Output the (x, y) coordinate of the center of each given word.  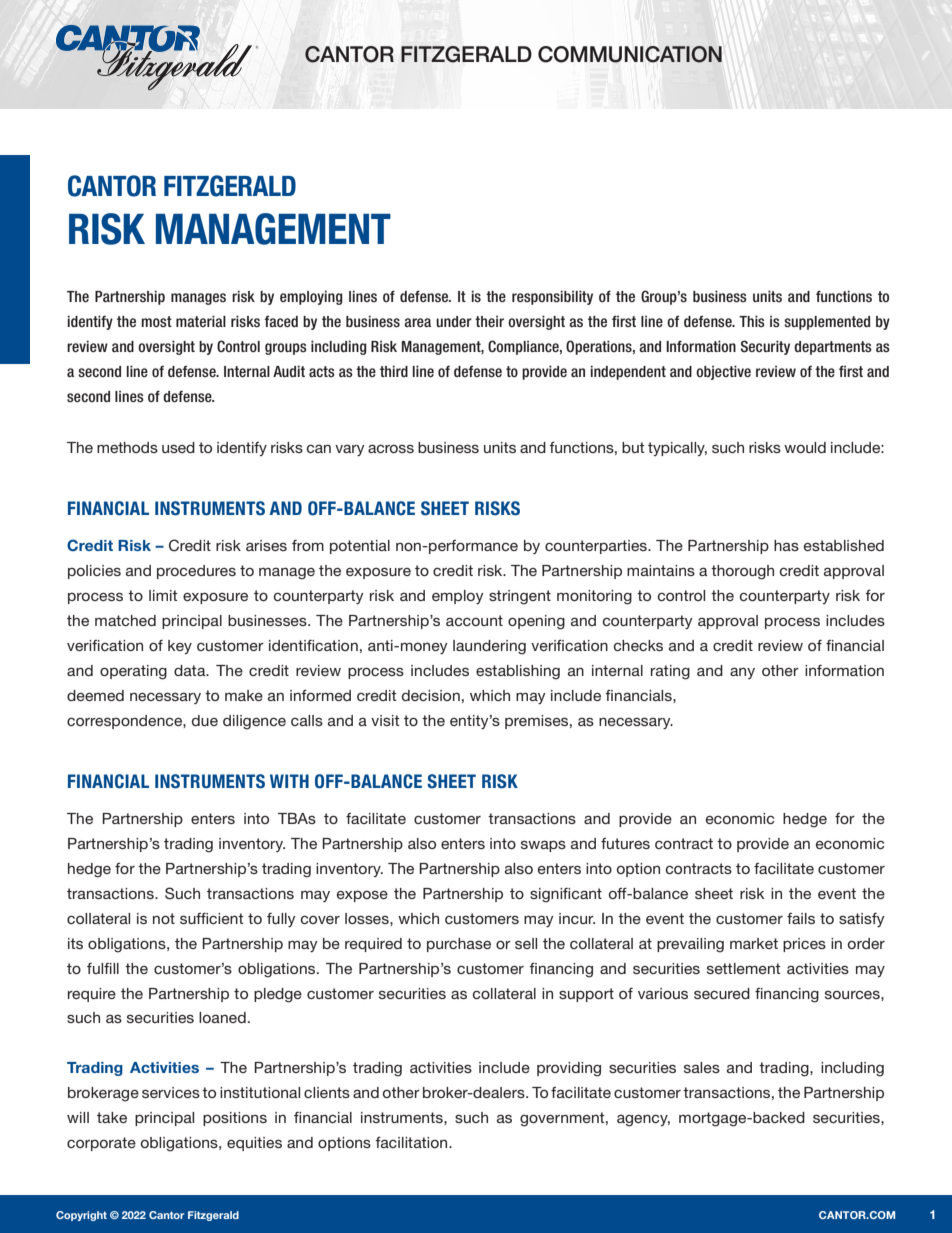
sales (702, 1067)
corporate (101, 1144)
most (156, 321)
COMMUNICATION (630, 54)
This (752, 321)
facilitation (412, 1142)
